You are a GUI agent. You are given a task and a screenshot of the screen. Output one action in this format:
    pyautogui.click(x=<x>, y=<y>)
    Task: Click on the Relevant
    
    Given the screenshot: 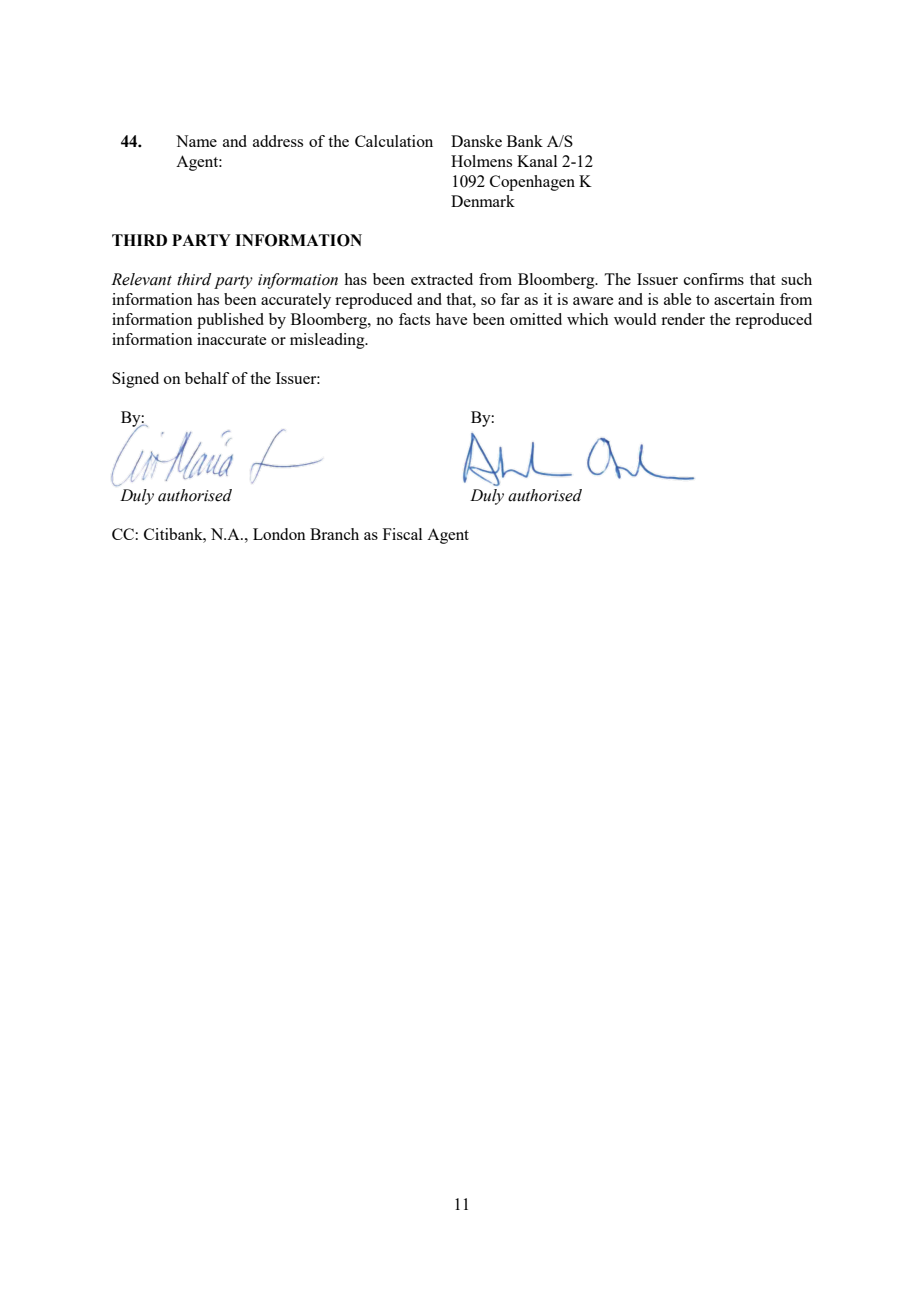 What is the action you would take?
    pyautogui.click(x=141, y=279)
